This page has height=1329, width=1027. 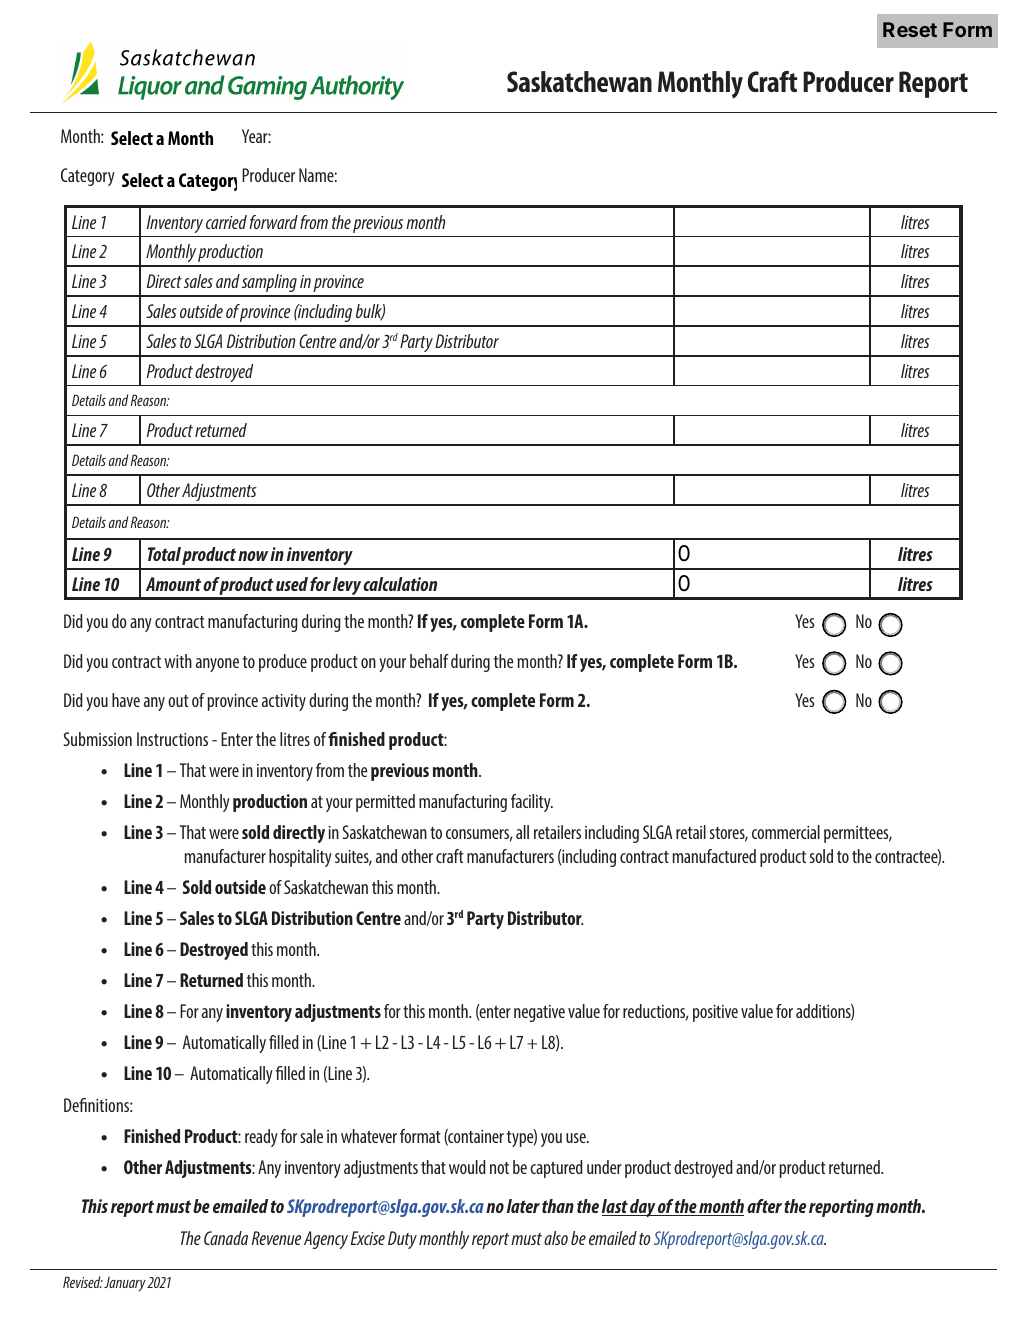 I want to click on January, so click(x=125, y=1284).
